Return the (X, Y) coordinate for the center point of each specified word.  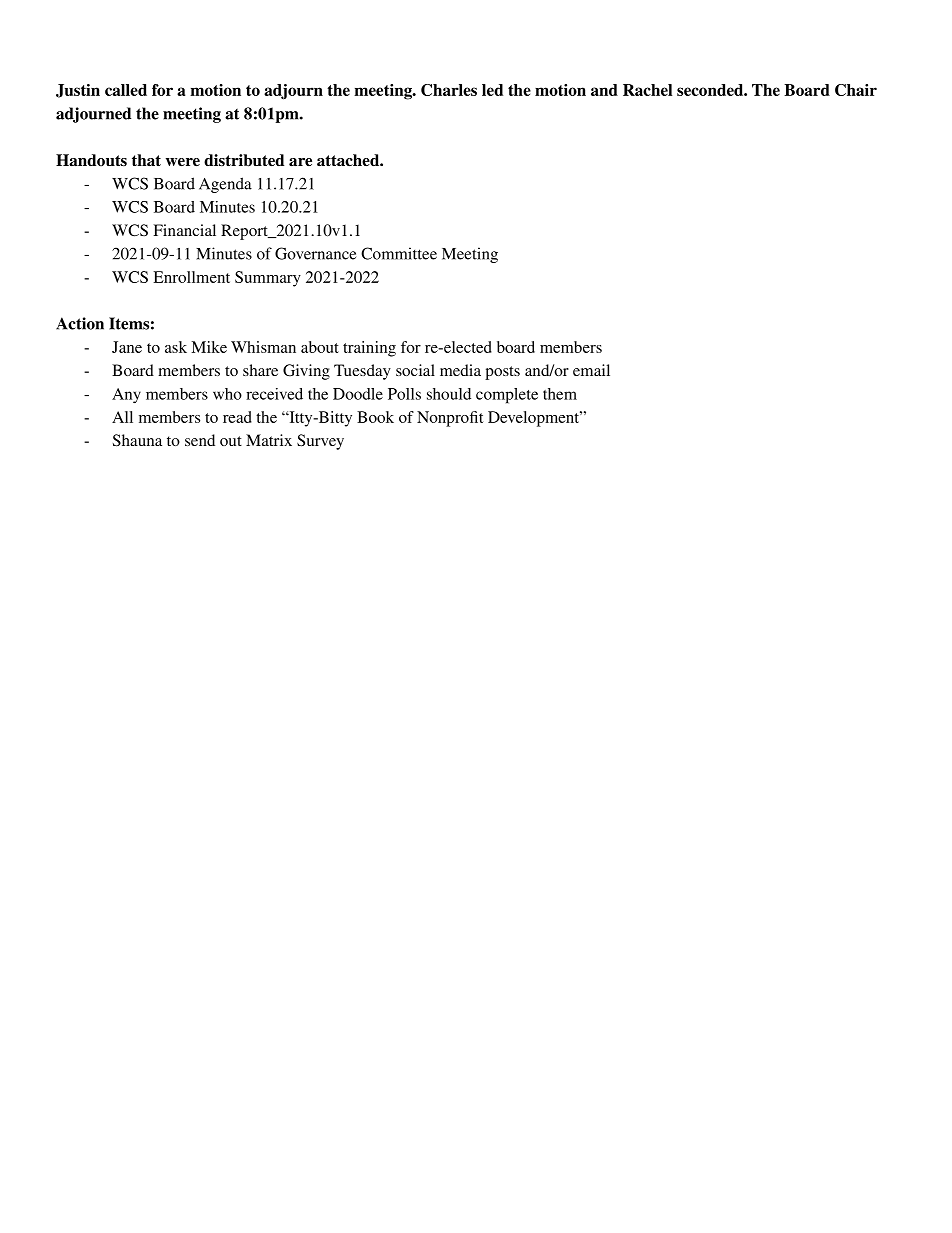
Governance (315, 253)
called (126, 90)
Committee (399, 253)
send (200, 440)
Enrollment (191, 277)
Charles (449, 90)
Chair (856, 90)
